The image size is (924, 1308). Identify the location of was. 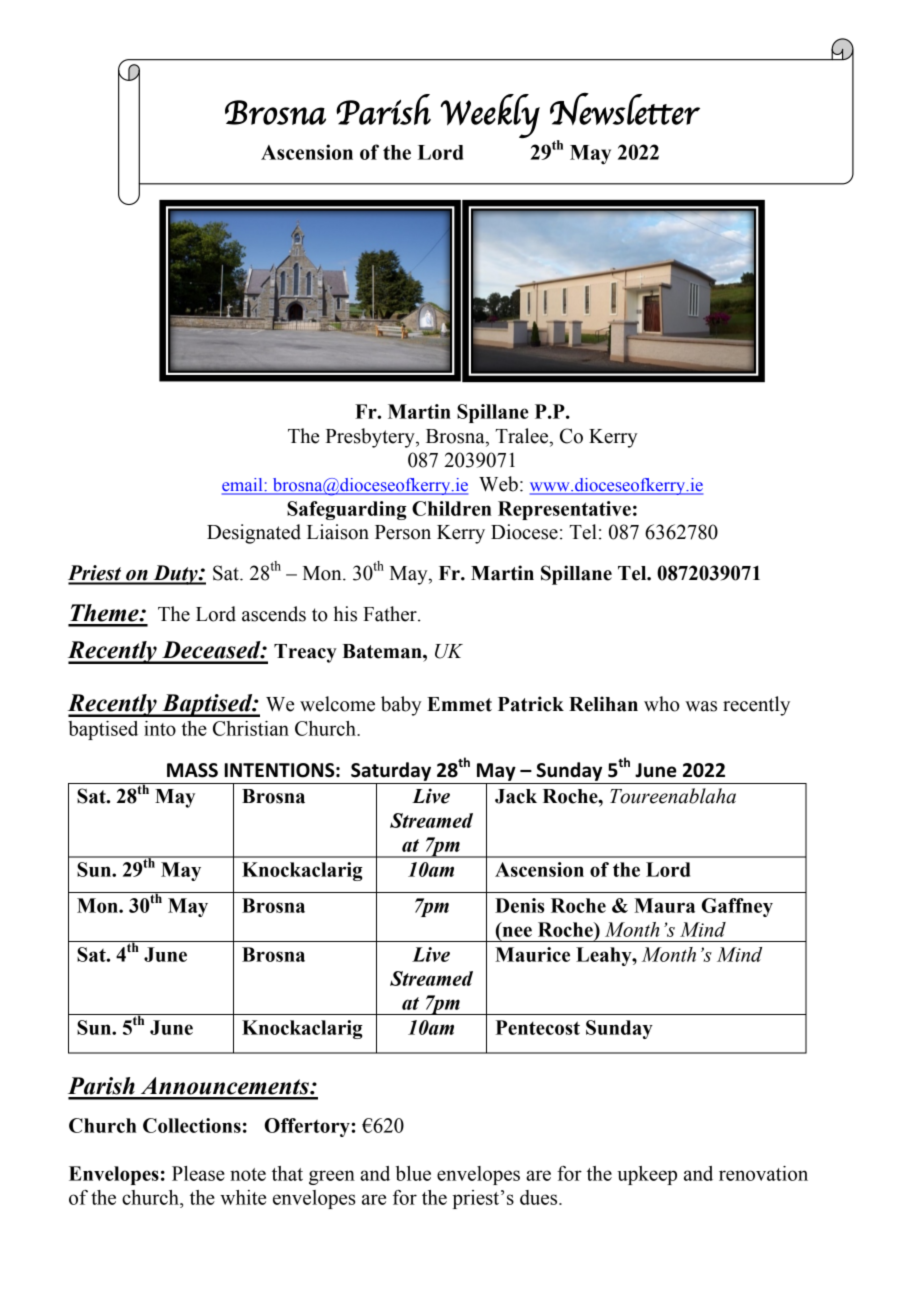
(701, 706).
